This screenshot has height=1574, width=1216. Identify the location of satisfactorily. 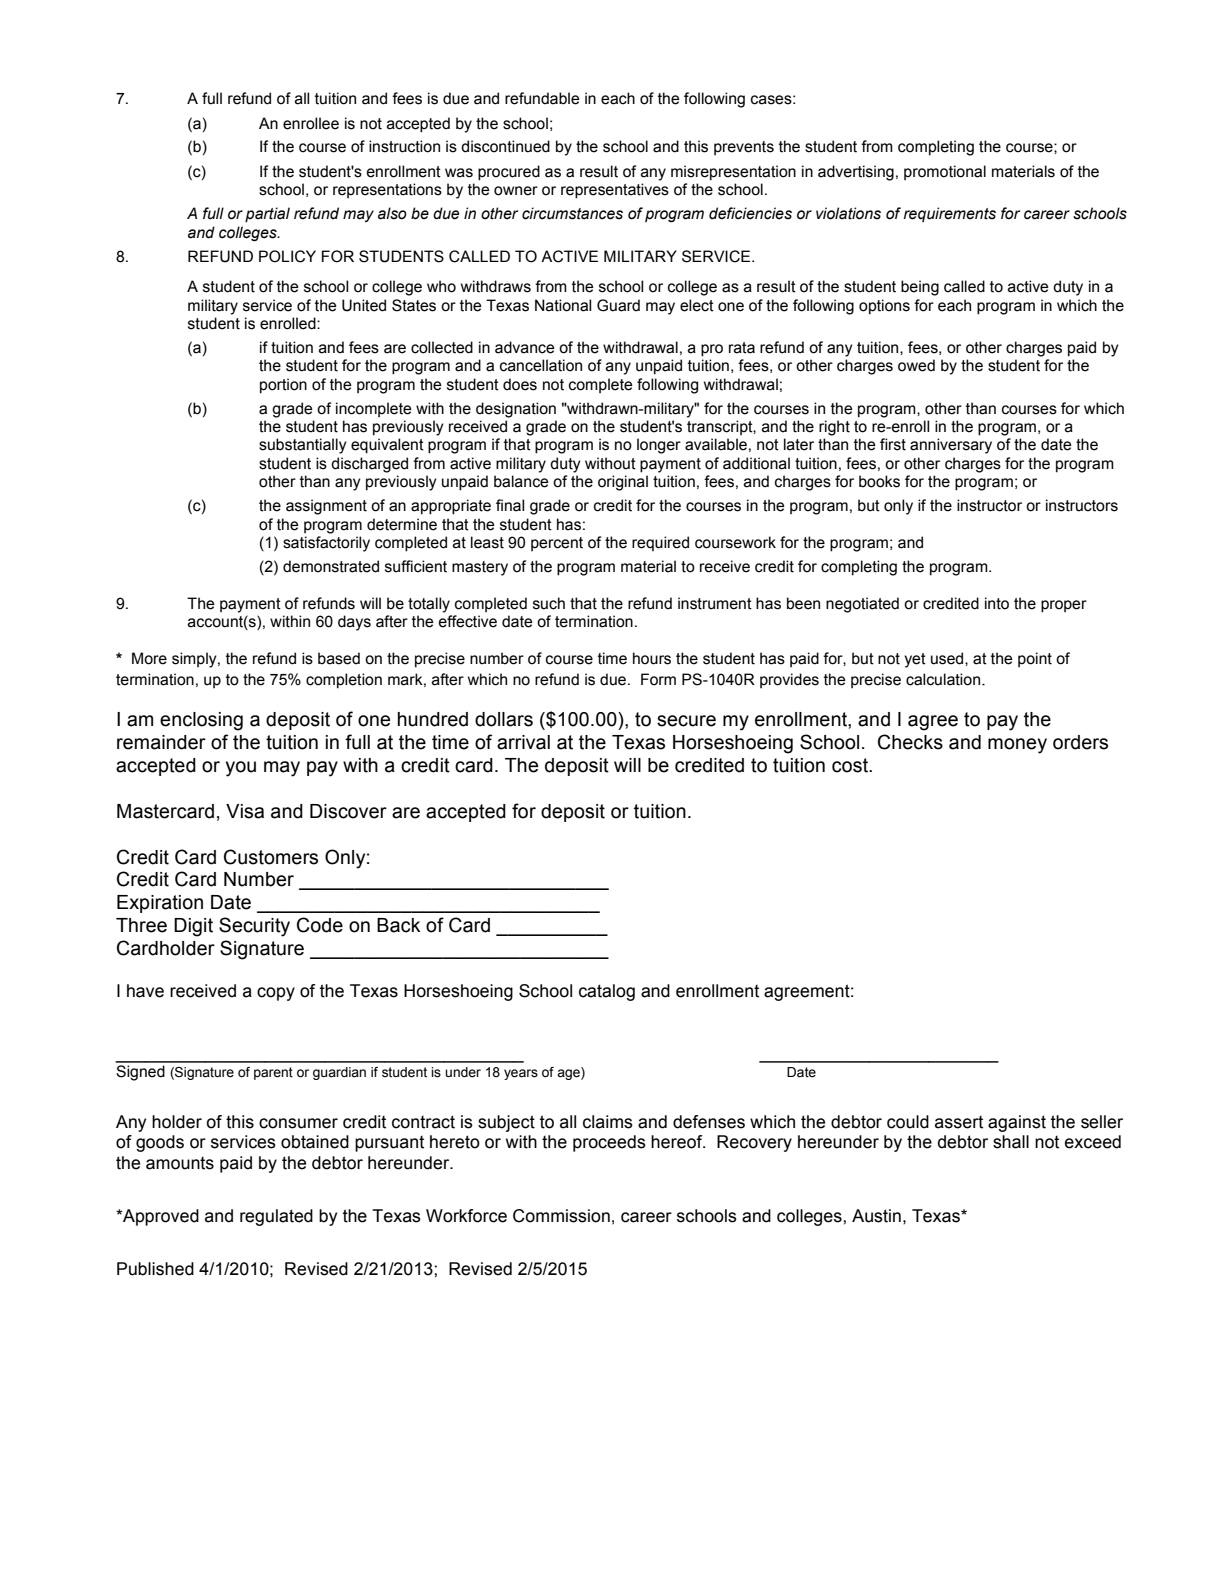
(326, 544).
